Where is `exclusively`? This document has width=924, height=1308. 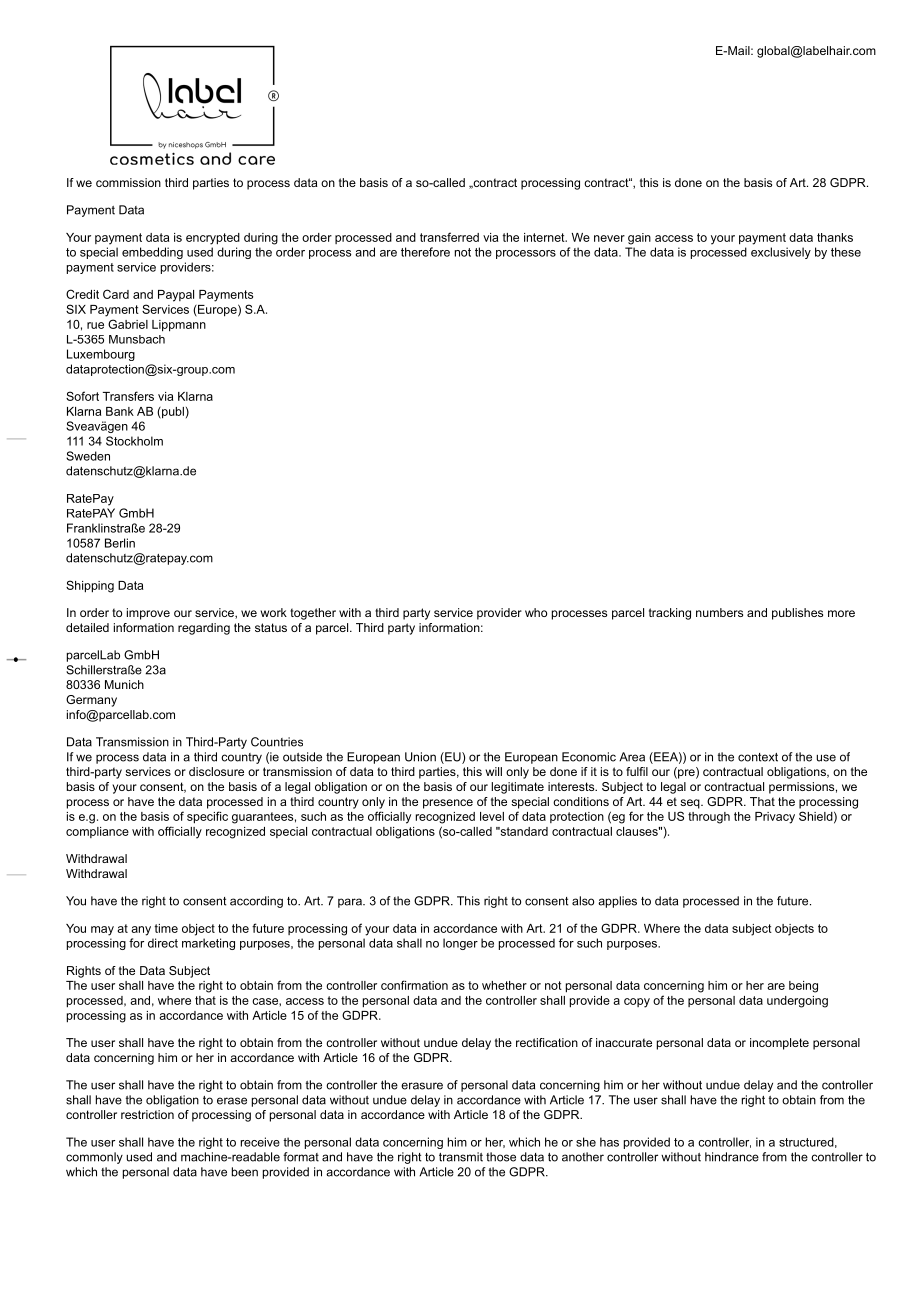
exclusively is located at coordinates (781, 253).
